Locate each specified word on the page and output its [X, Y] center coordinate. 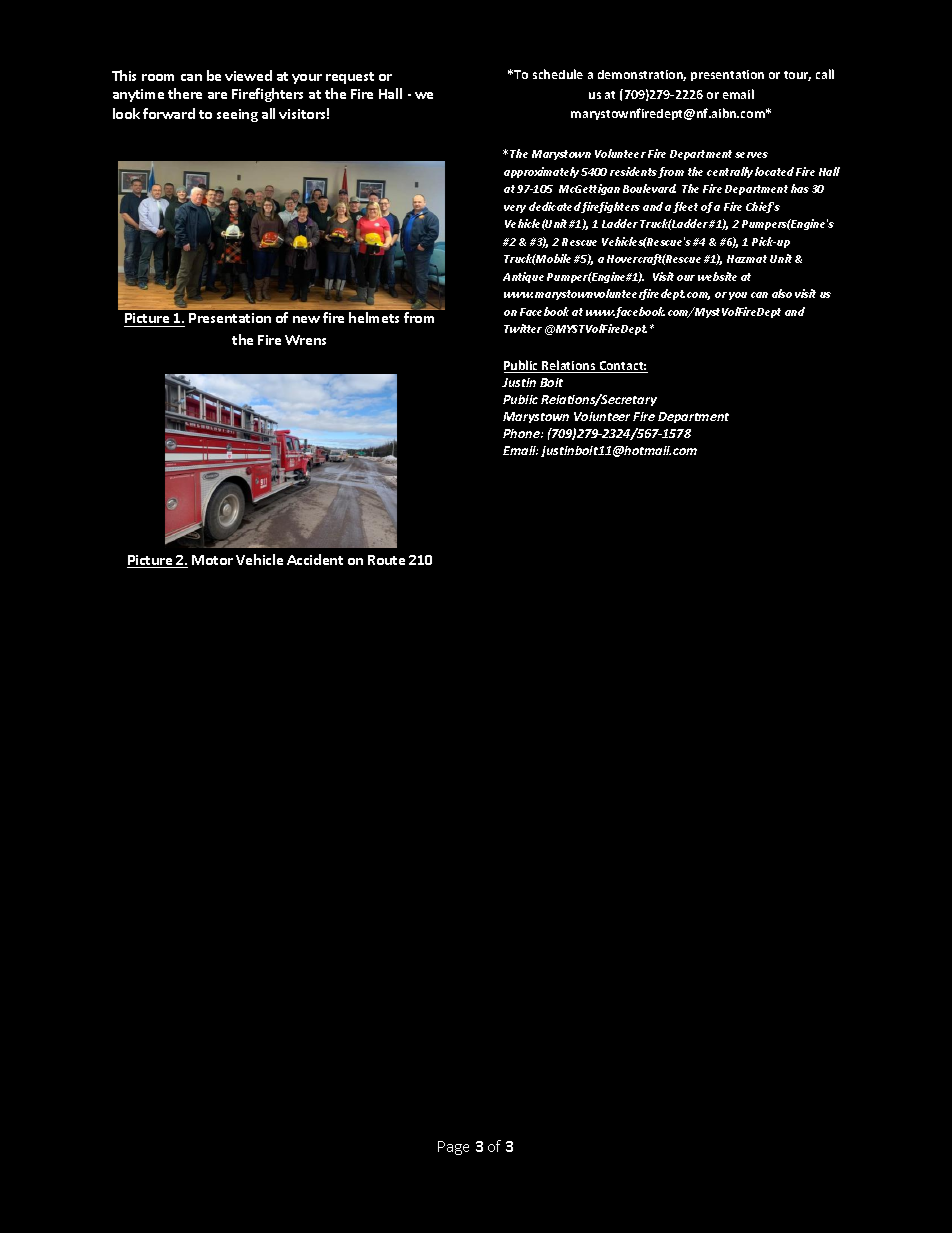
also [782, 293]
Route [386, 560]
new [306, 319]
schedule [558, 74]
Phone [522, 433]
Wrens [305, 340]
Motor [212, 560]
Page [453, 1148]
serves [751, 155]
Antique [523, 277]
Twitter [523, 328]
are [217, 95]
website [717, 276]
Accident [315, 559]
